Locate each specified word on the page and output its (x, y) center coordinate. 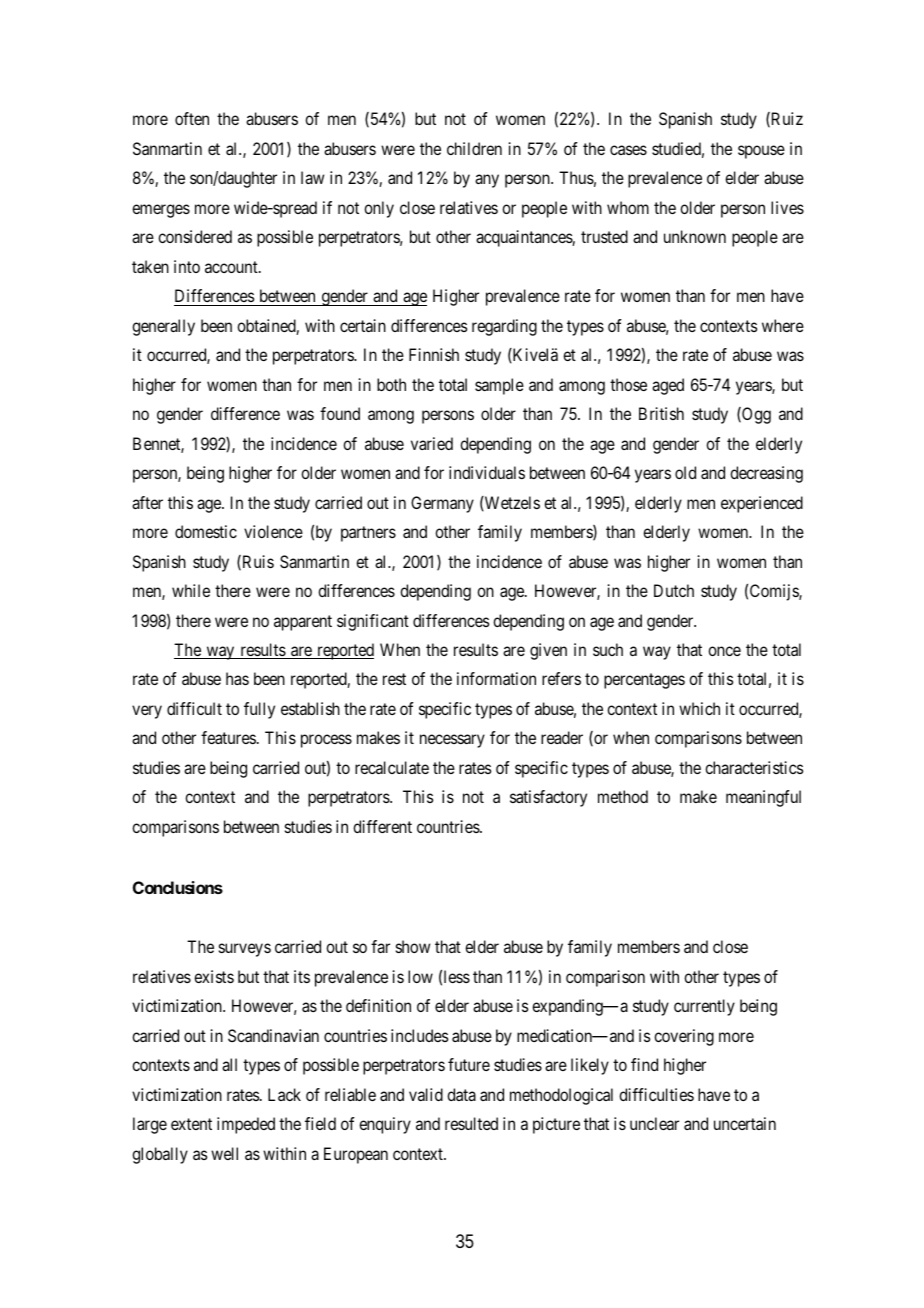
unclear (654, 1123)
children (474, 148)
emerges (161, 211)
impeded (246, 1125)
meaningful (763, 798)
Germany (442, 504)
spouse (761, 152)
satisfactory (548, 798)
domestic (206, 531)
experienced (762, 504)
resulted (471, 1123)
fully (259, 710)
